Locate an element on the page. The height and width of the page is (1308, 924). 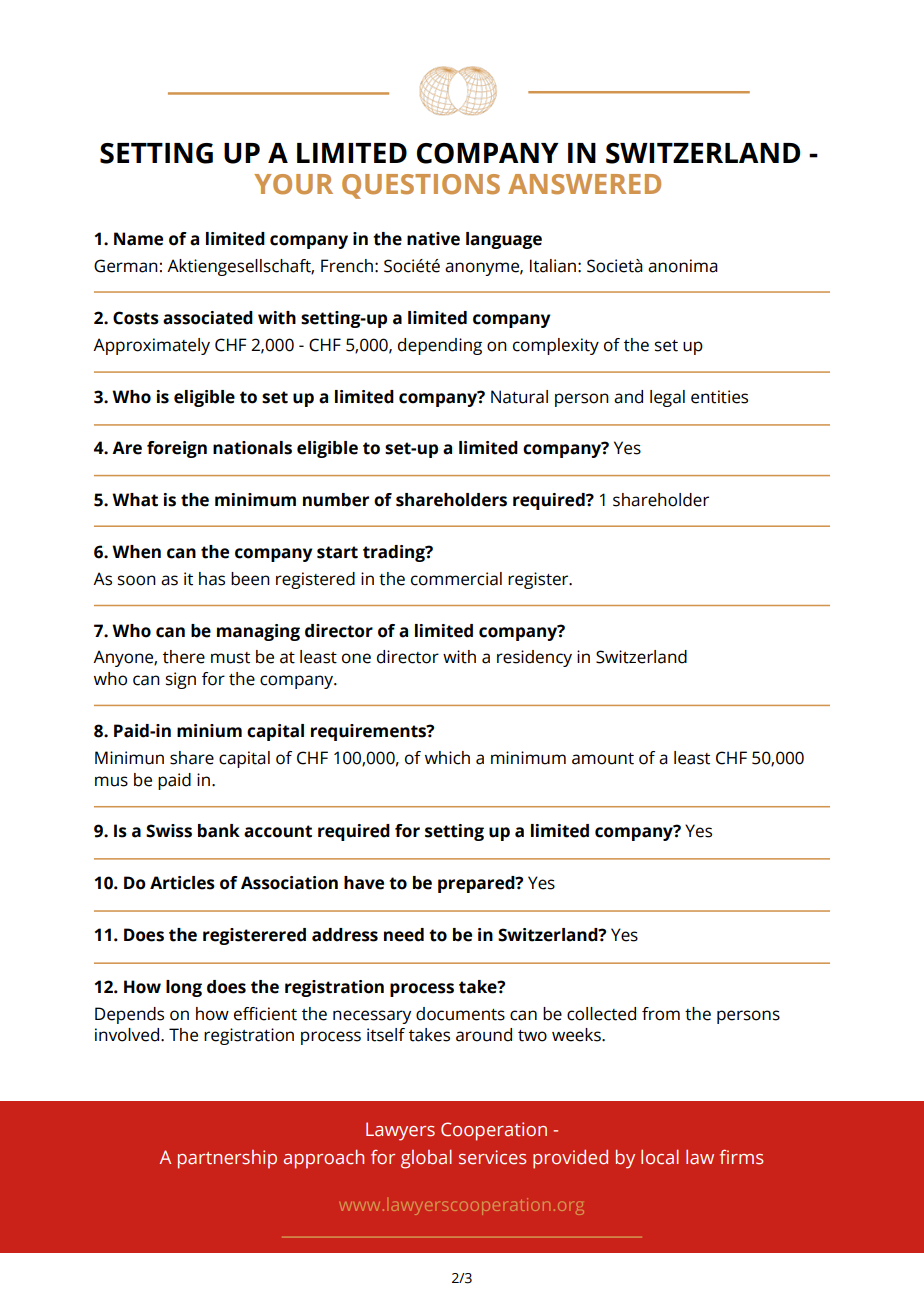
native is located at coordinates (433, 239).
